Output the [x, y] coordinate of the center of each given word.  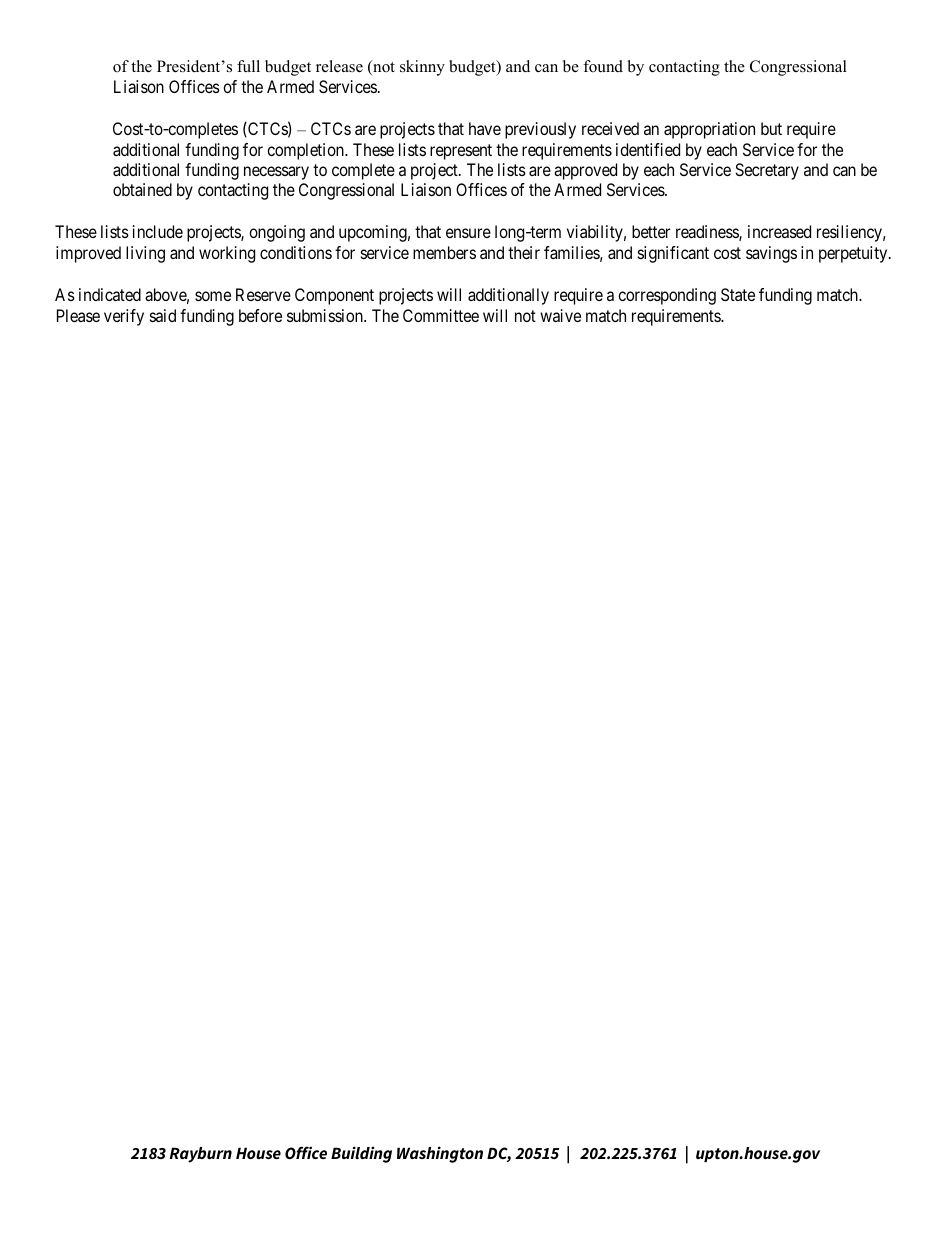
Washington [440, 1154]
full [248, 66]
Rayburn [201, 1155]
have [485, 128]
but [771, 128]
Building [361, 1154]
